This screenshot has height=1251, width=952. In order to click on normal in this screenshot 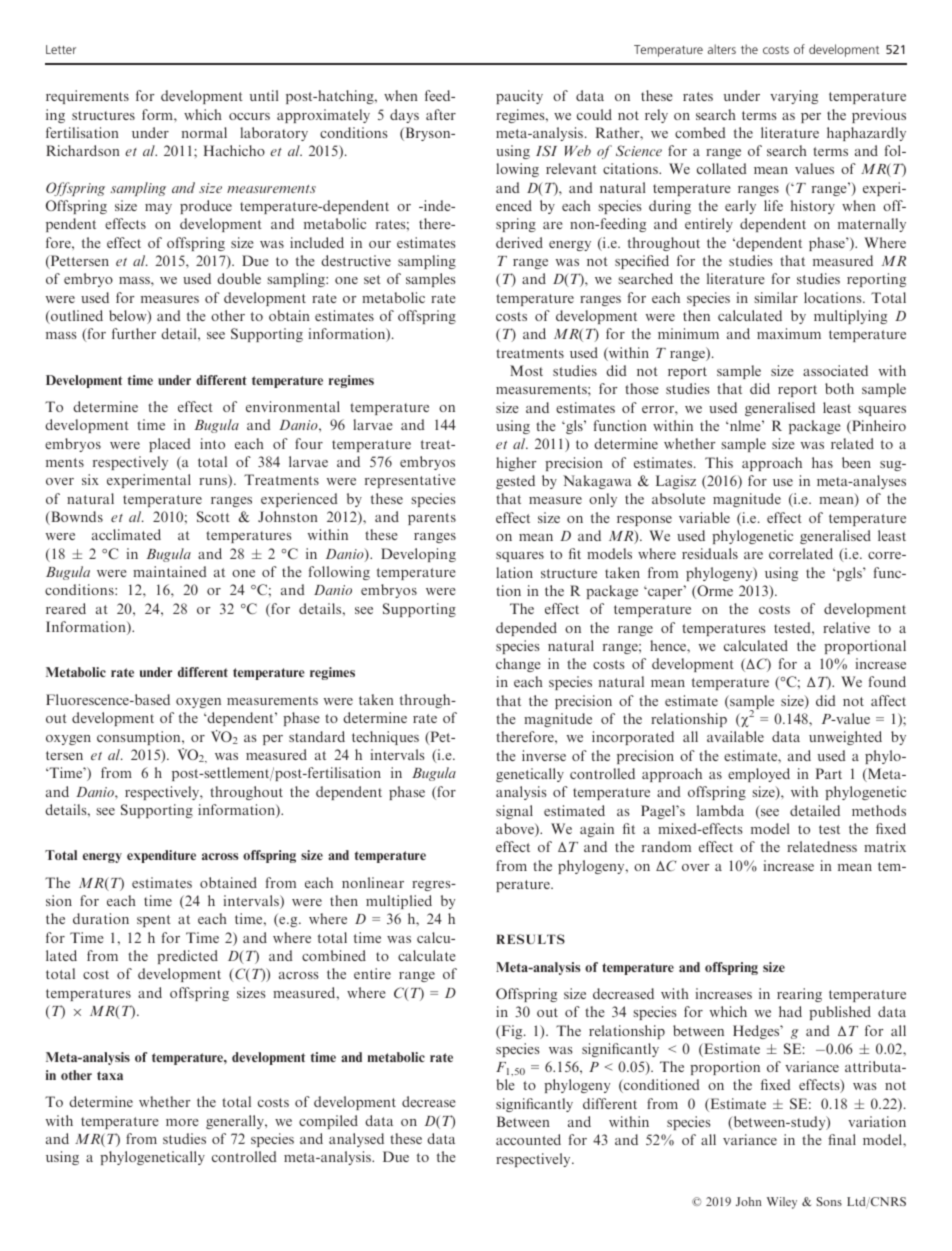, I will do `click(204, 132)`.
